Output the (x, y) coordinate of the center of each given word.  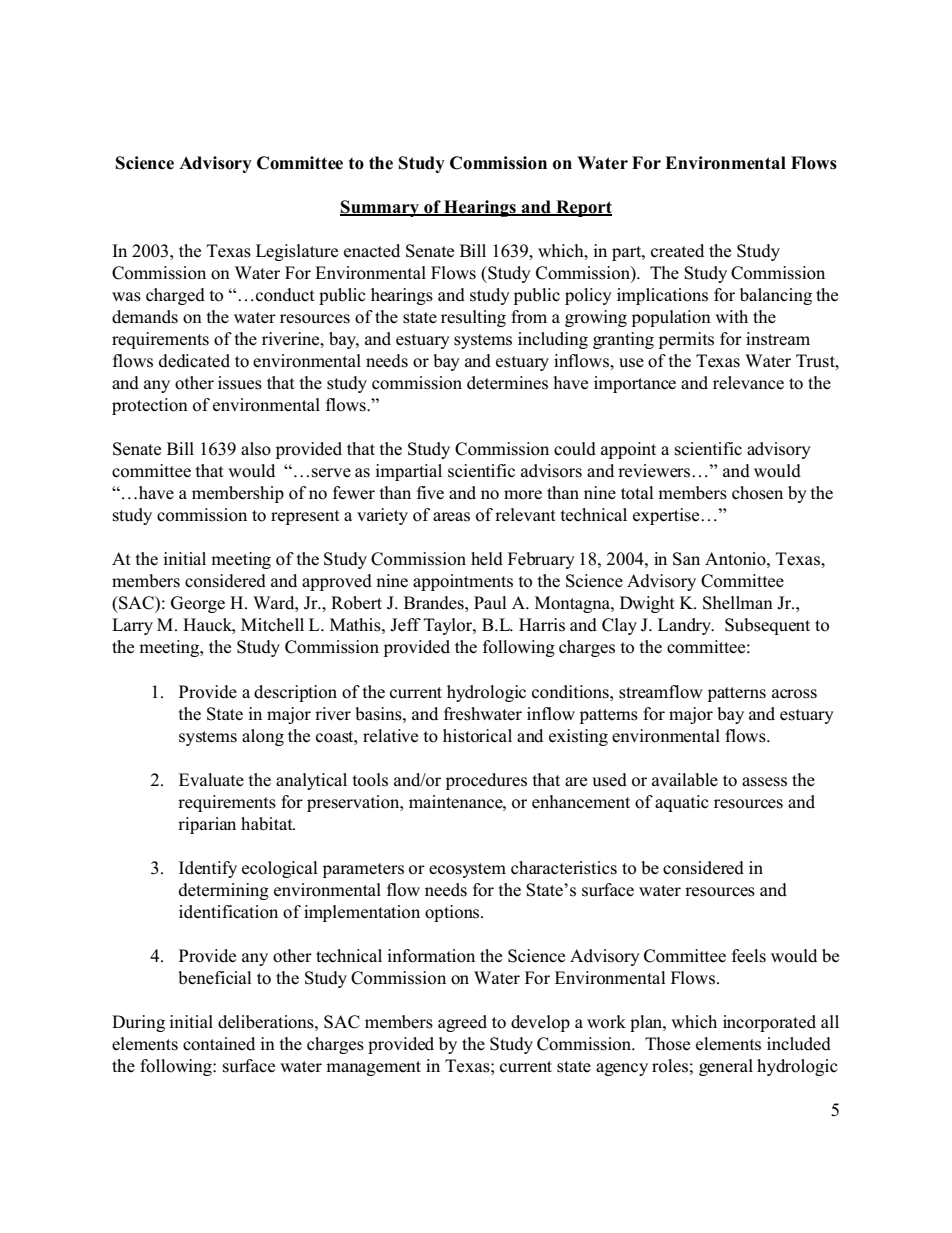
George (198, 604)
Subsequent (767, 626)
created (677, 251)
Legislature (297, 252)
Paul (490, 603)
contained (219, 1044)
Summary (380, 208)
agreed (462, 1023)
